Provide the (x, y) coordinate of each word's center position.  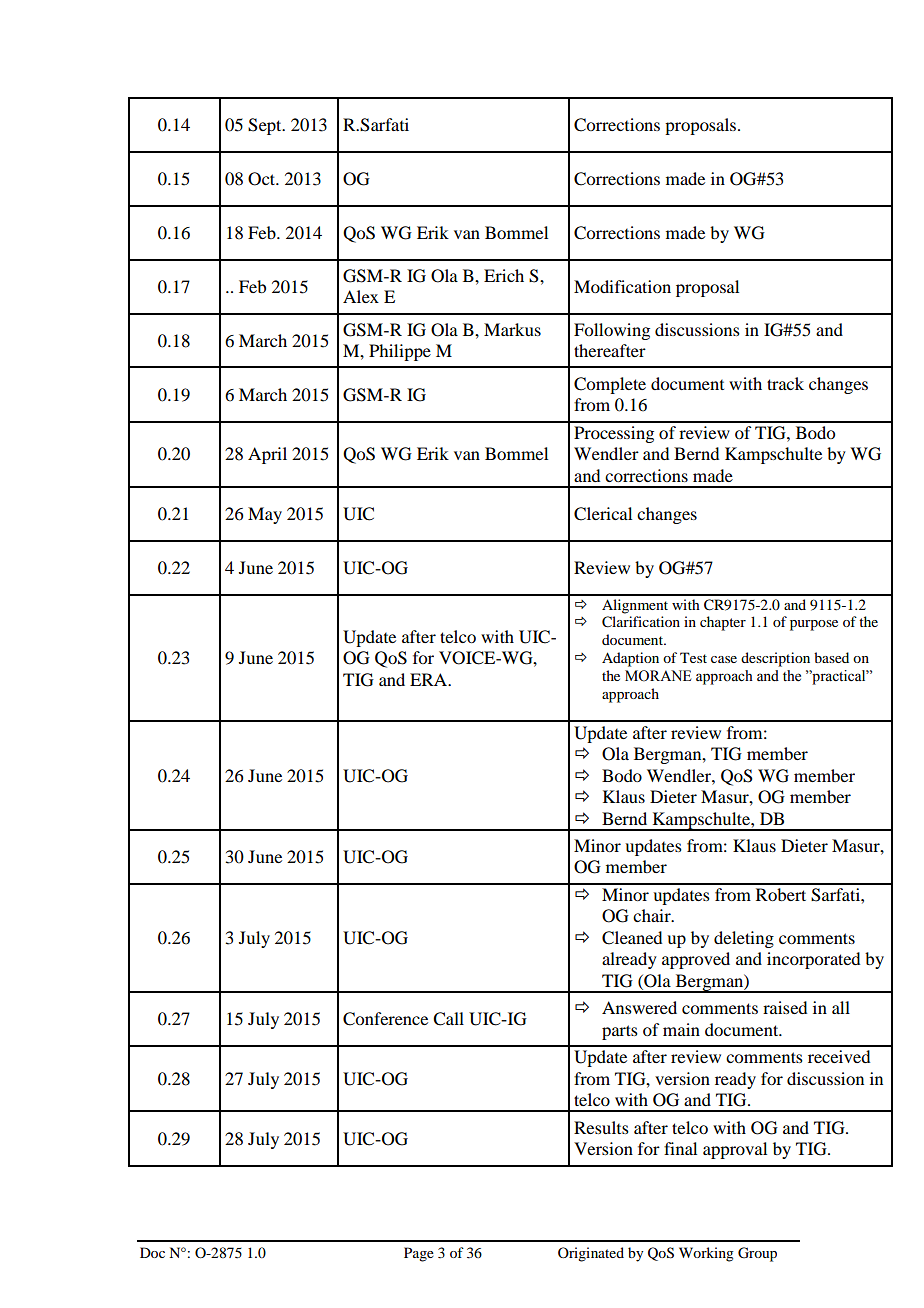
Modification (622, 286)
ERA (430, 679)
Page (419, 1254)
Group (757, 1254)
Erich (504, 275)
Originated (591, 1254)
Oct (263, 179)
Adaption (630, 659)
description (775, 659)
